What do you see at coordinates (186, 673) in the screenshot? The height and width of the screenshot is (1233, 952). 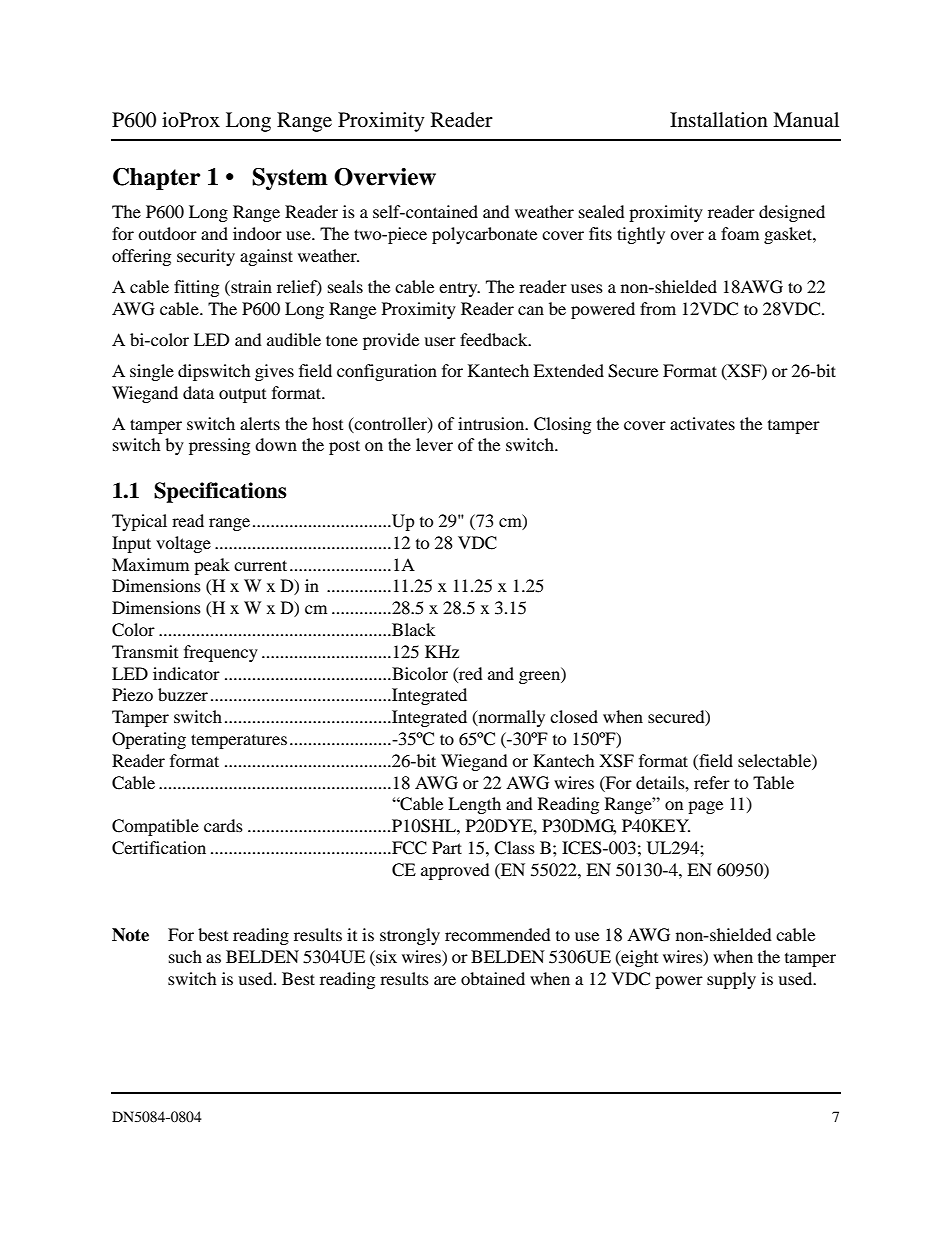 I see `indicator` at bounding box center [186, 673].
